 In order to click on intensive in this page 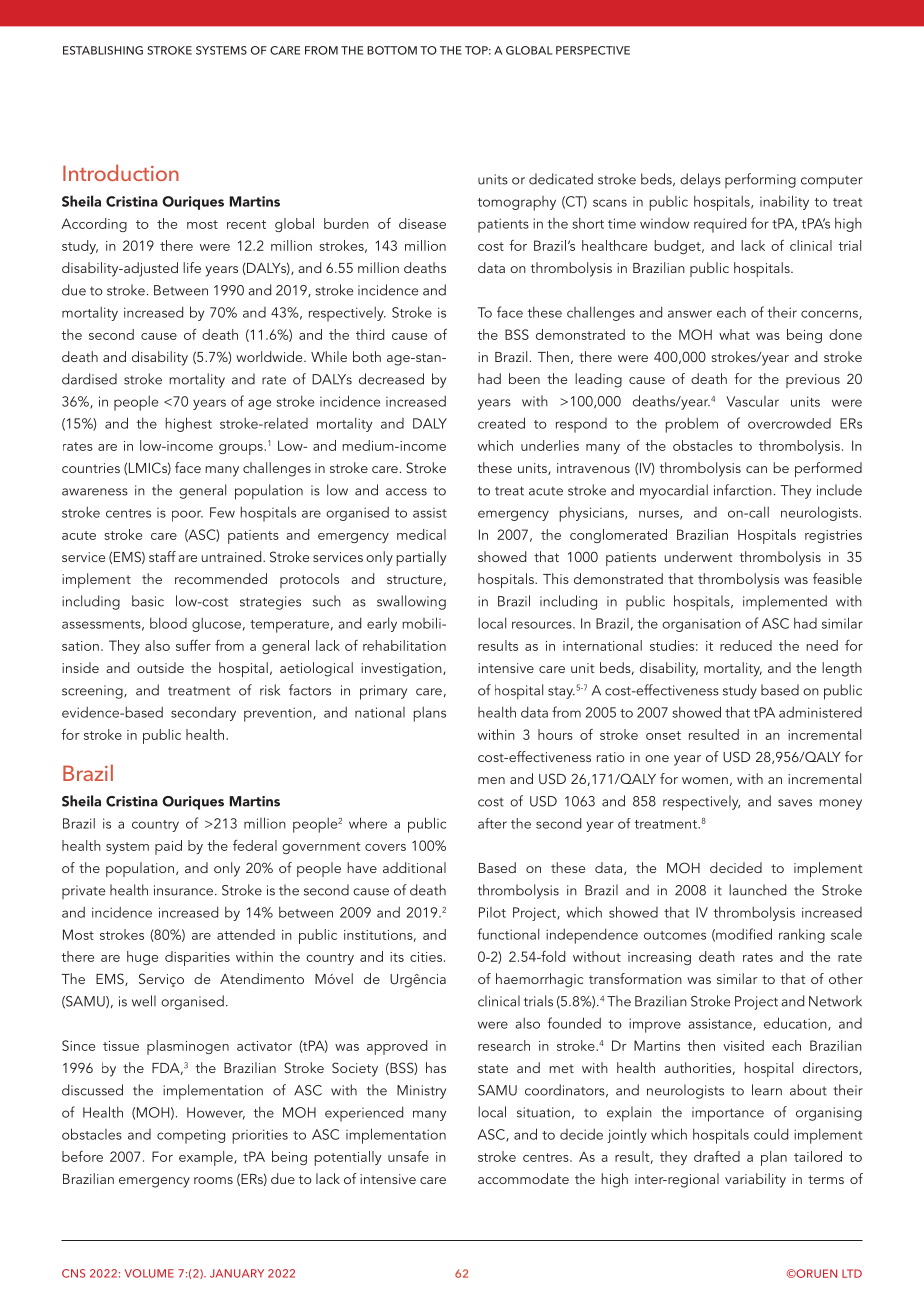, I will do `click(506, 668)`.
